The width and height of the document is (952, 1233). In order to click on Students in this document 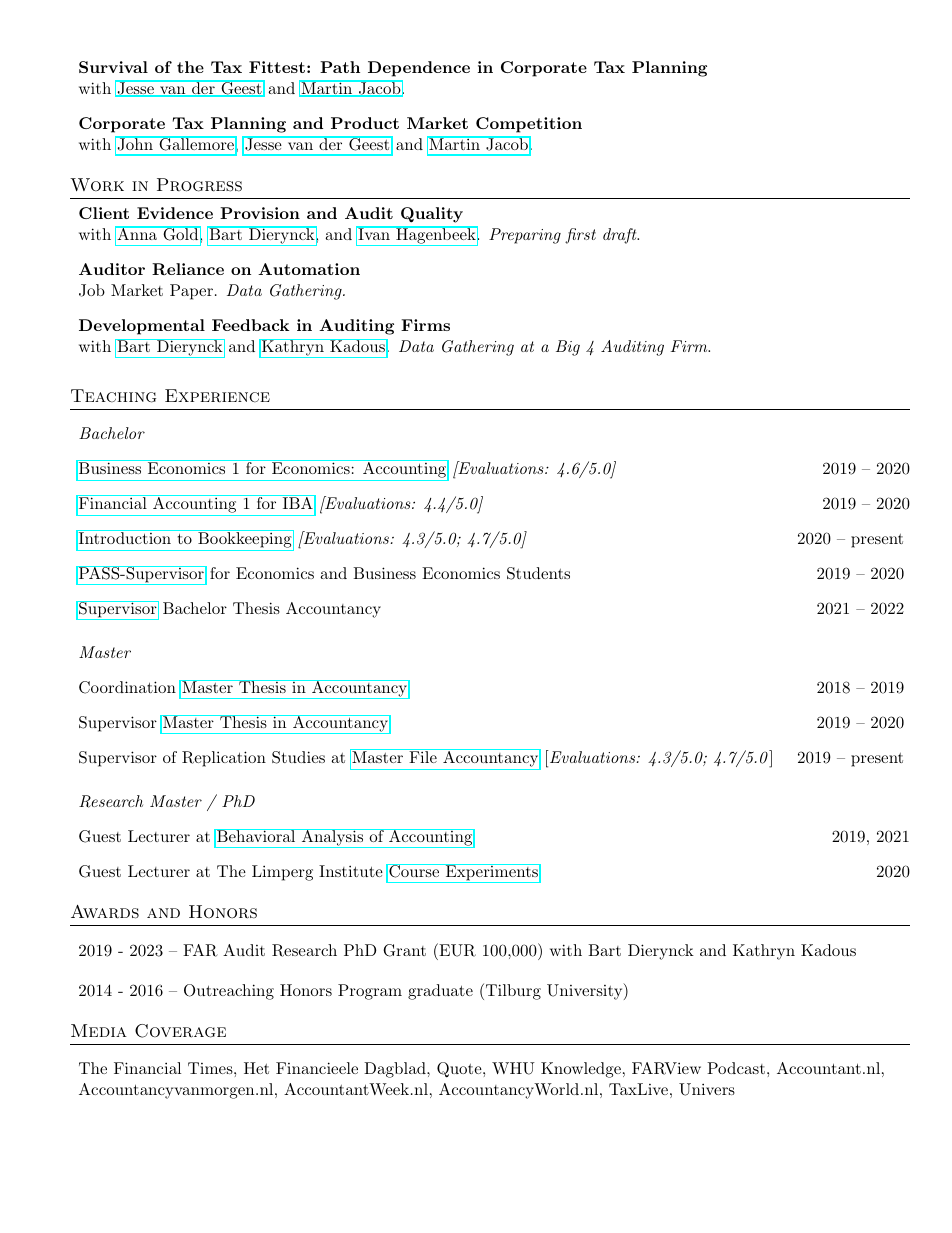, I will do `click(538, 573)`.
